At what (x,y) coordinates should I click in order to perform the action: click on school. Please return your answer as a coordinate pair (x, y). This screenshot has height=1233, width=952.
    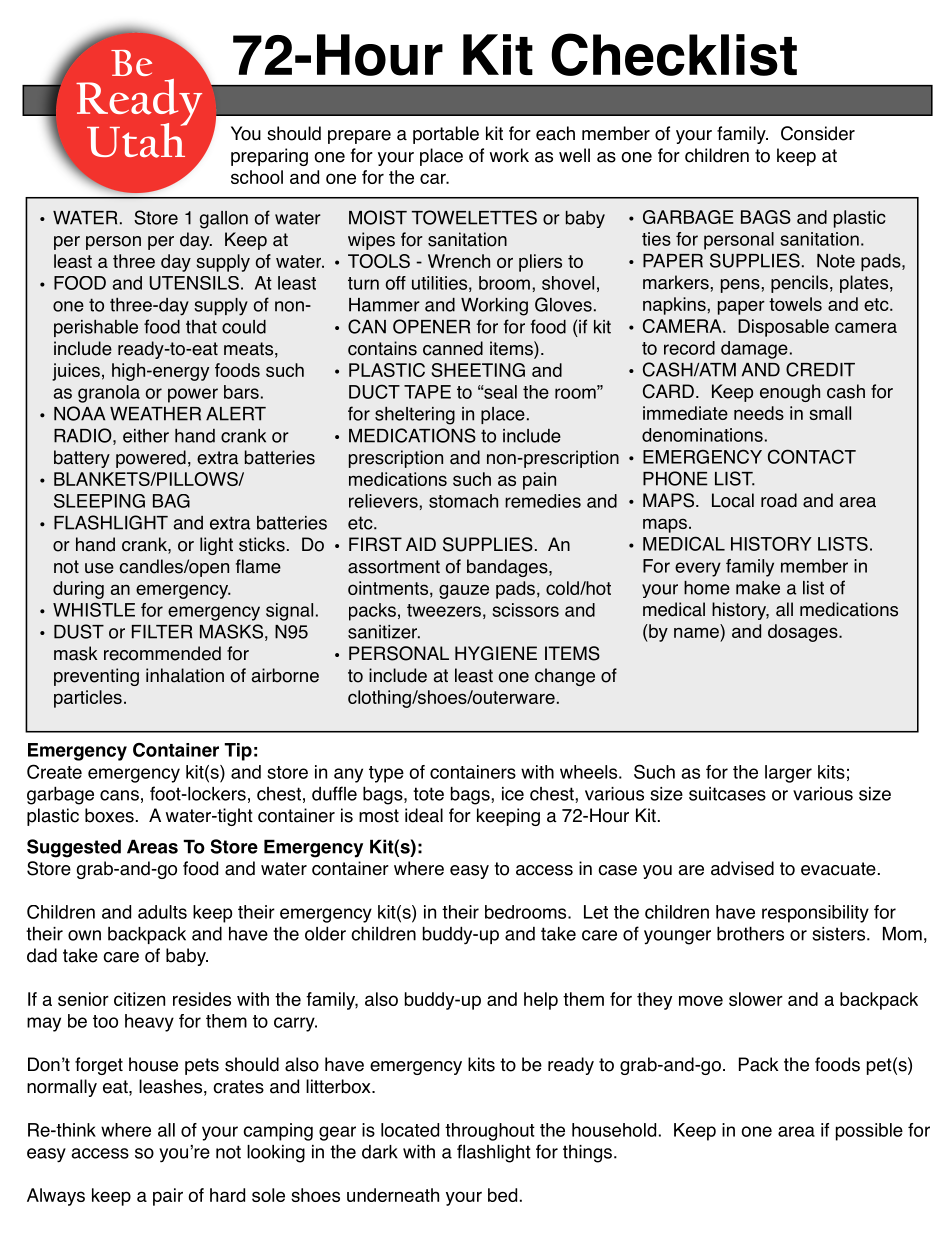
    Looking at the image, I should click on (257, 177).
